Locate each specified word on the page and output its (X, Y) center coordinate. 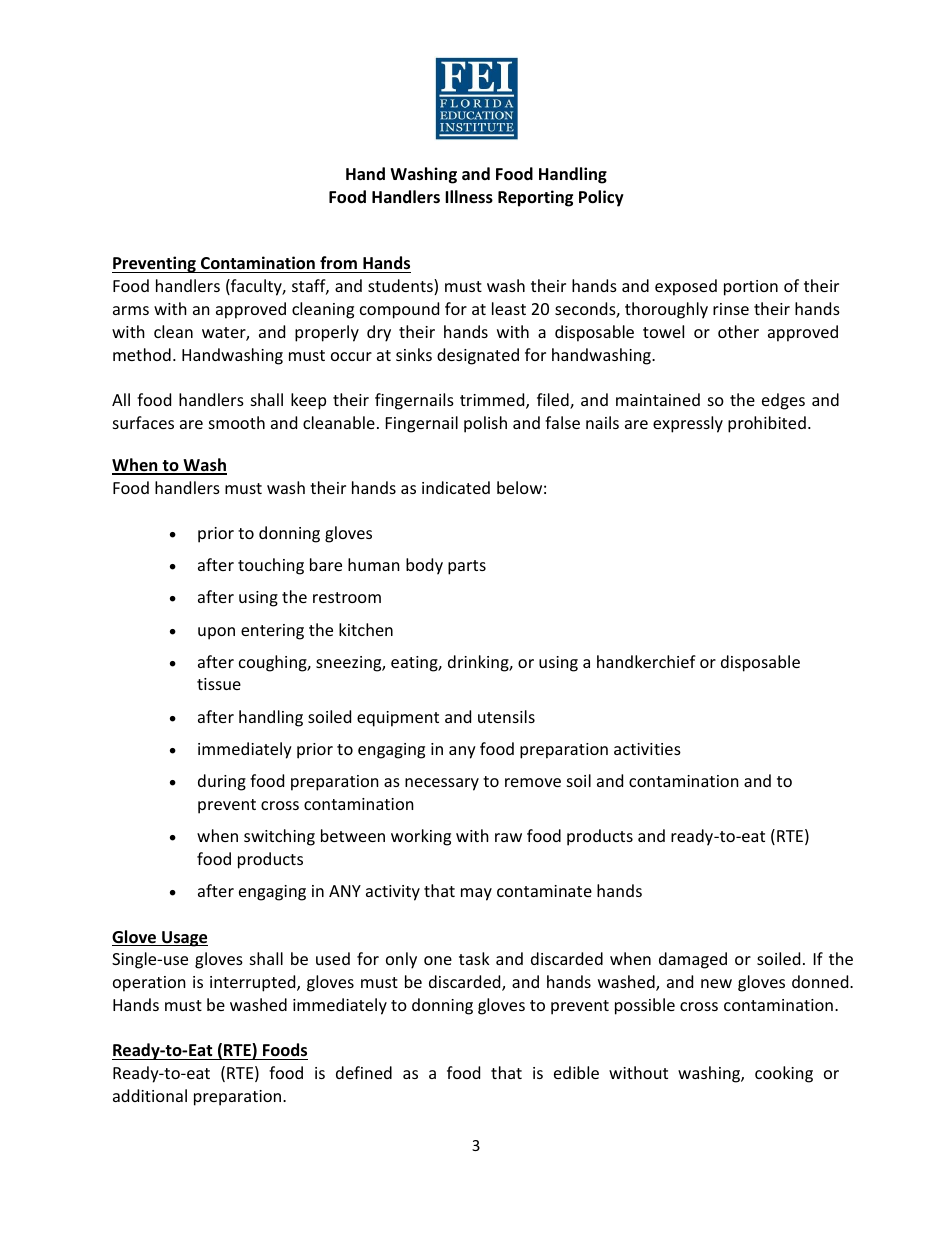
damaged (693, 960)
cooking (784, 1074)
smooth (237, 422)
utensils (506, 716)
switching (279, 837)
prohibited (767, 424)
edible (576, 1072)
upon (216, 633)
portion (751, 288)
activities (647, 749)
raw (508, 837)
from (338, 264)
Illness (469, 197)
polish (485, 424)
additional (150, 1095)
